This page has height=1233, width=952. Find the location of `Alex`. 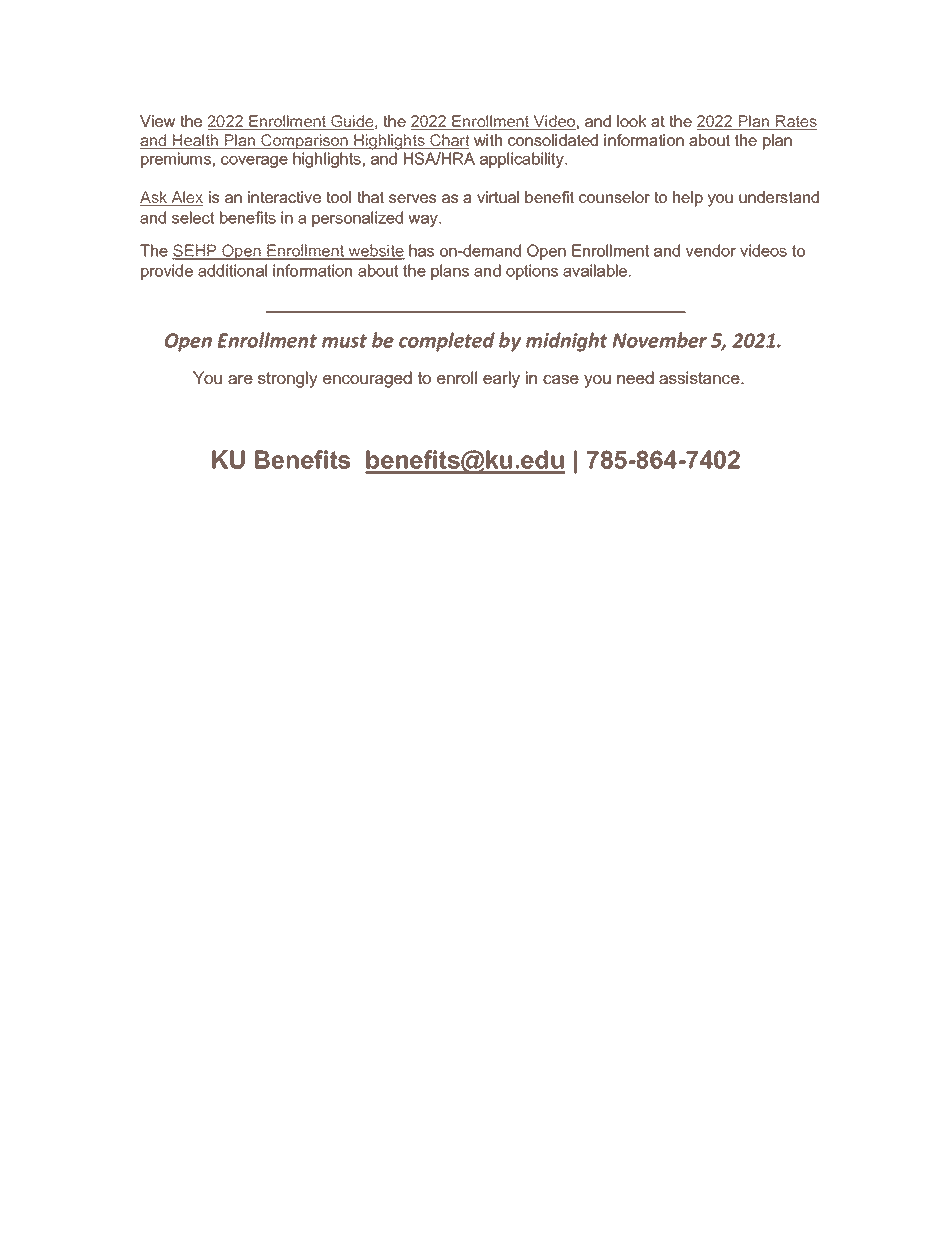

Alex is located at coordinates (186, 198).
